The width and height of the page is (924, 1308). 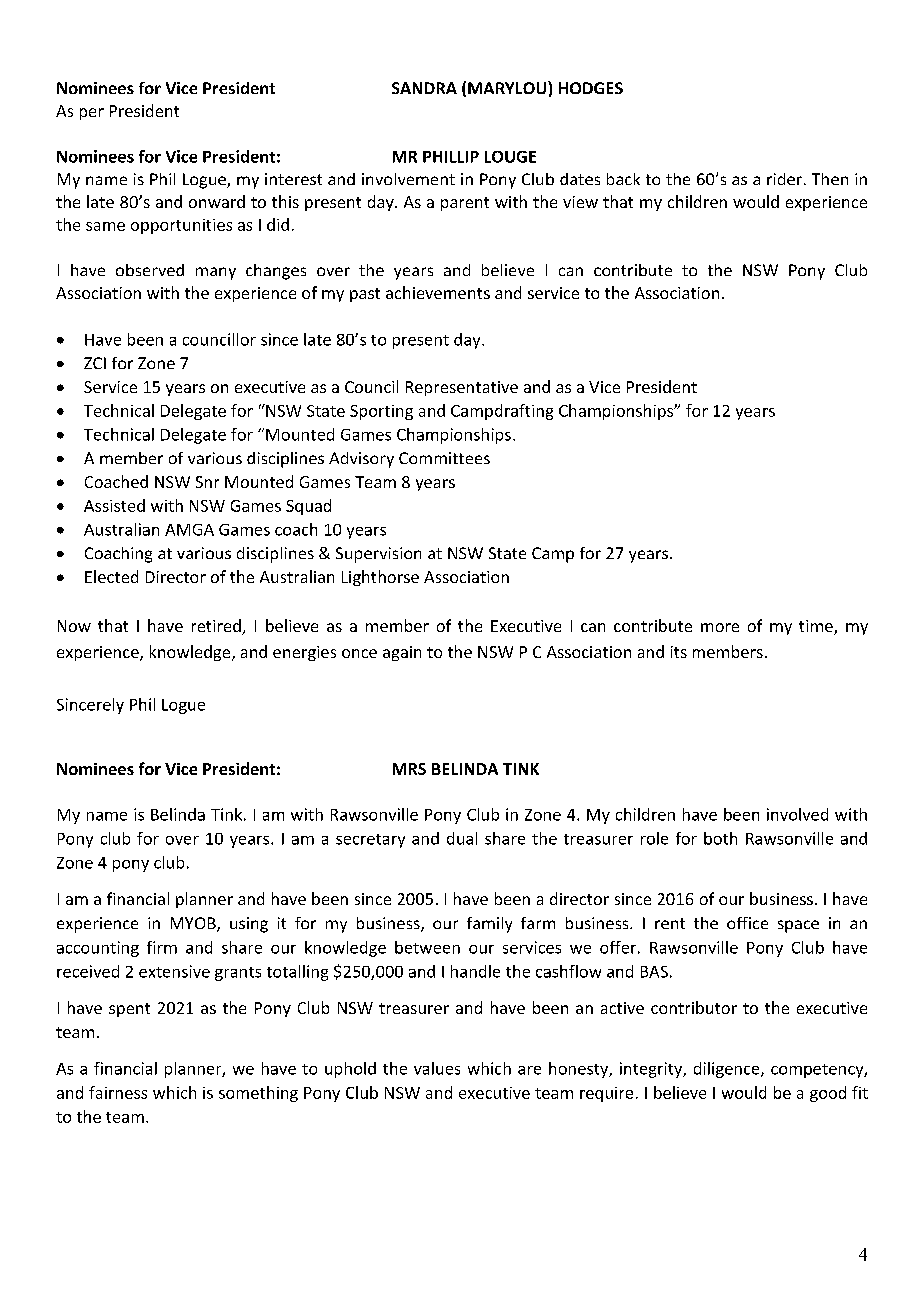 I want to click on rider, so click(x=784, y=179).
